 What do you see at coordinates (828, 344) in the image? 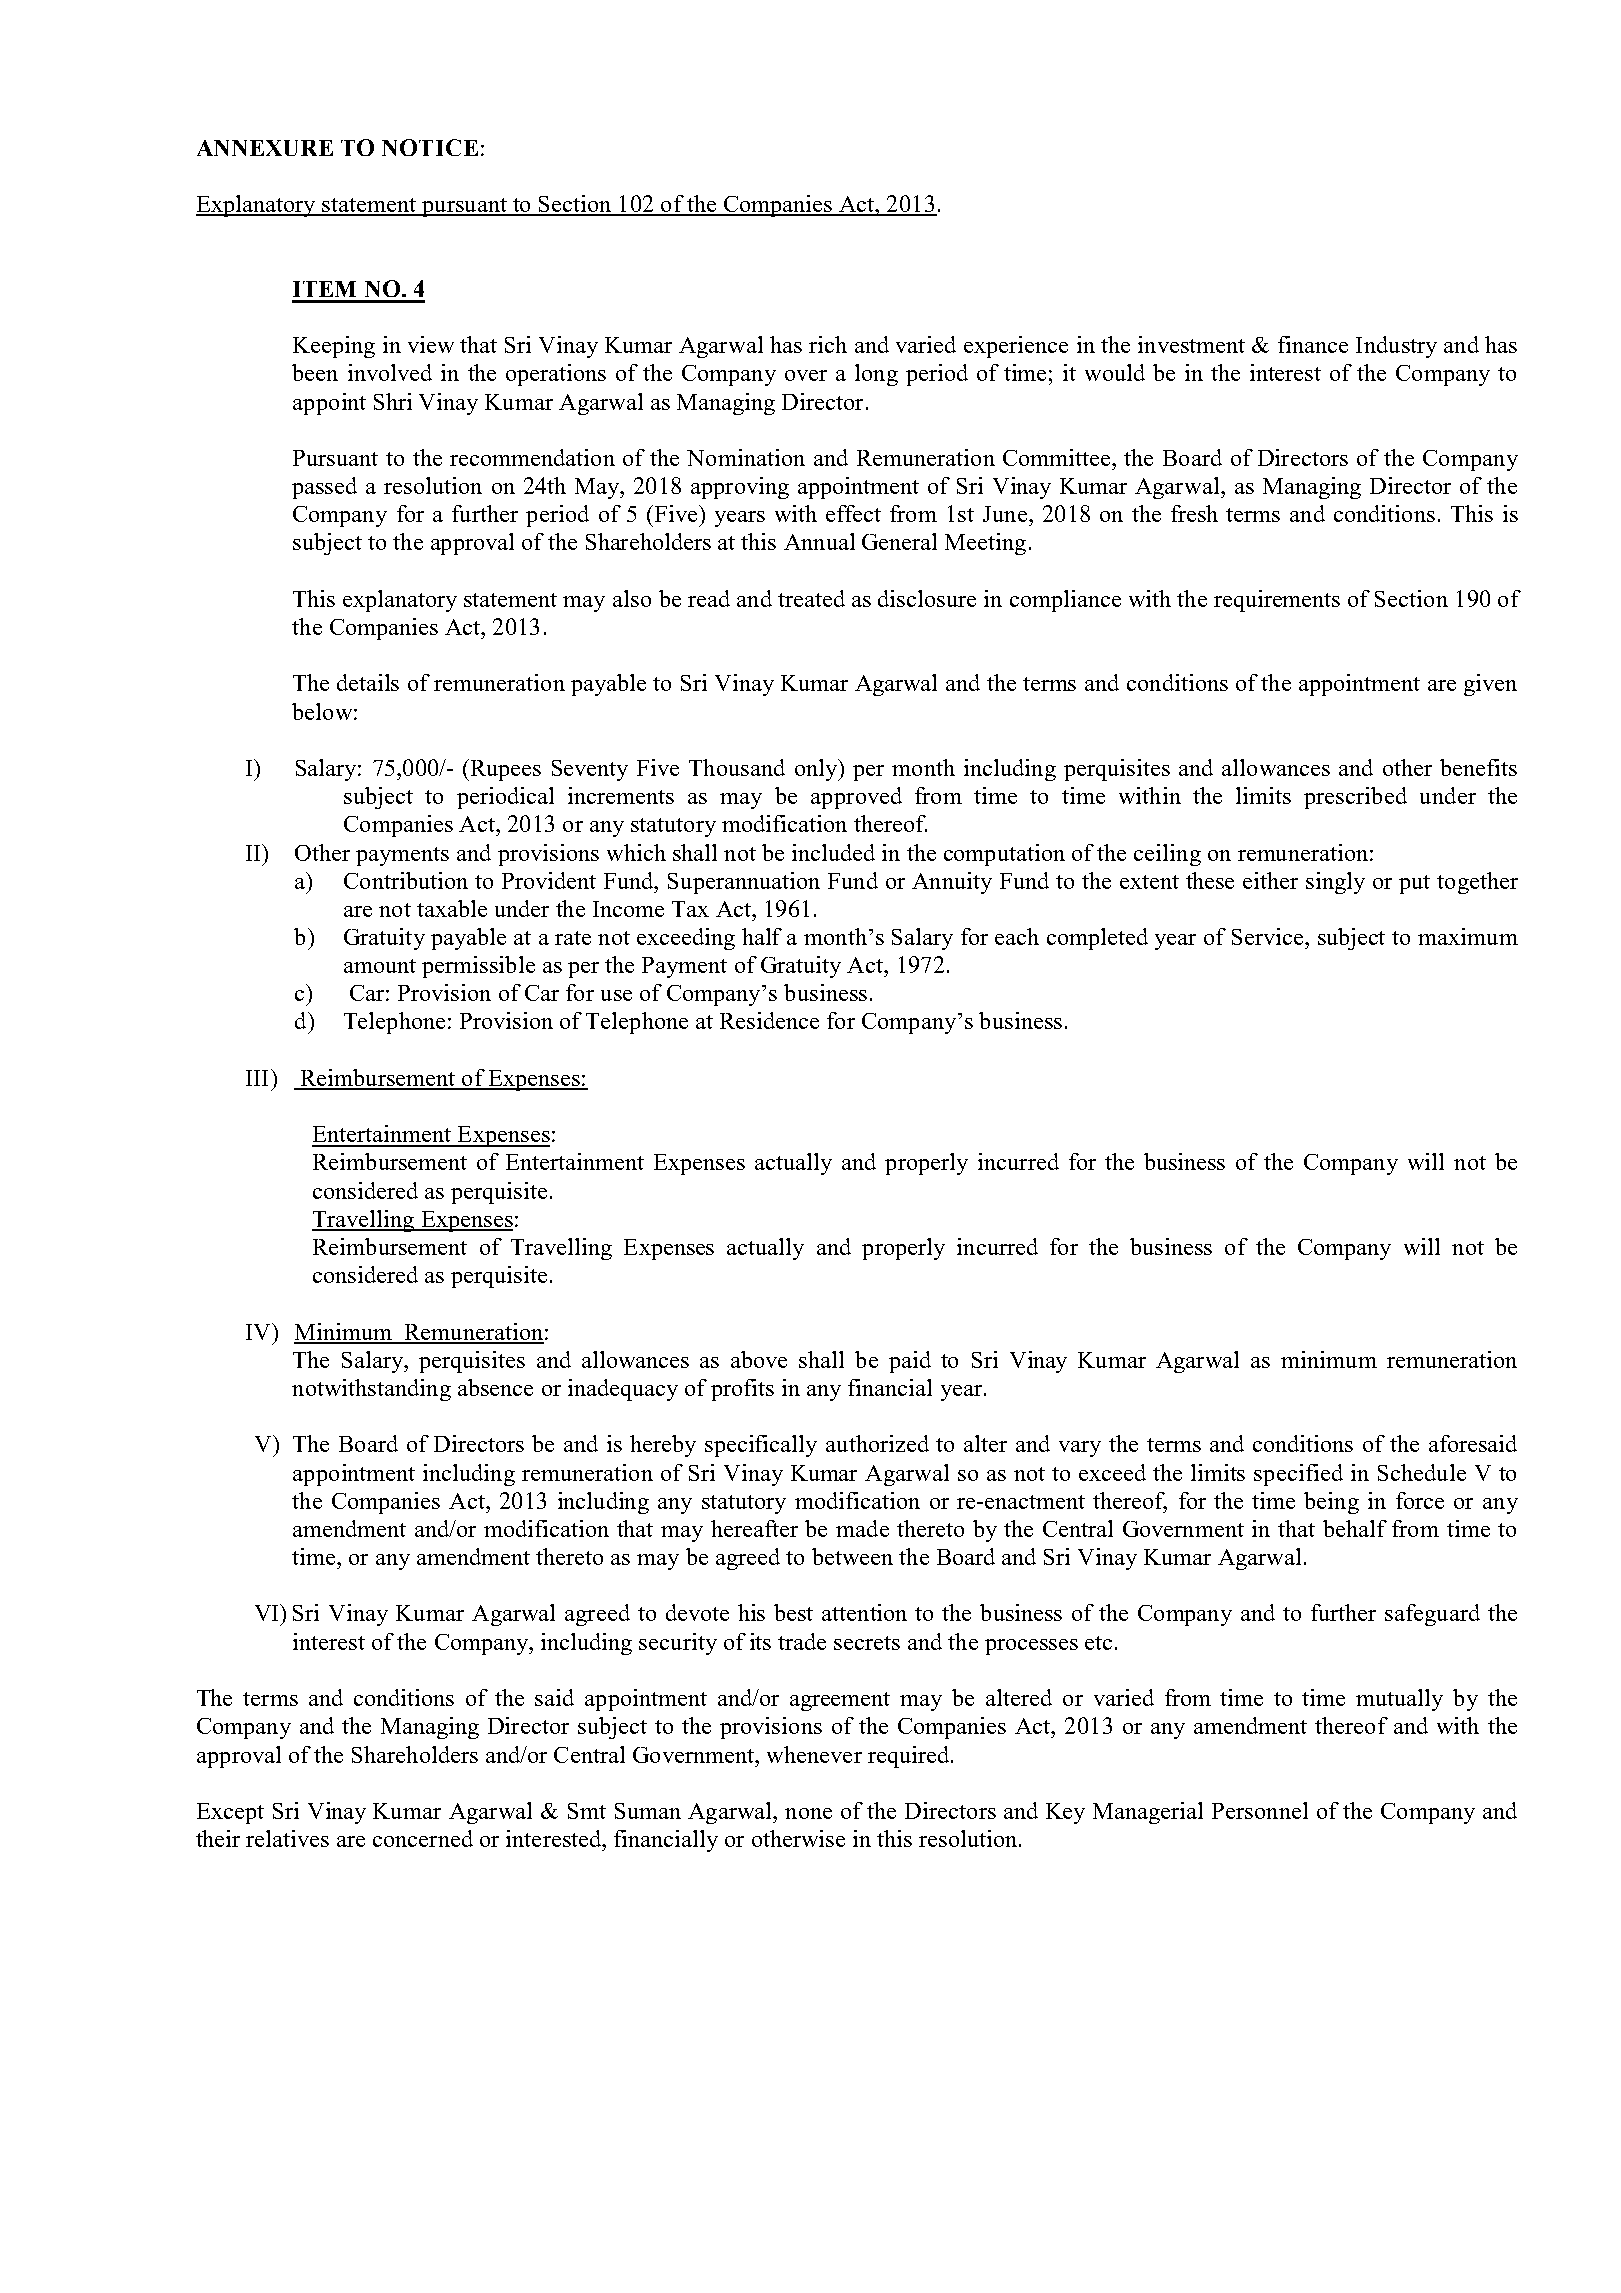
I see `rich` at bounding box center [828, 344].
